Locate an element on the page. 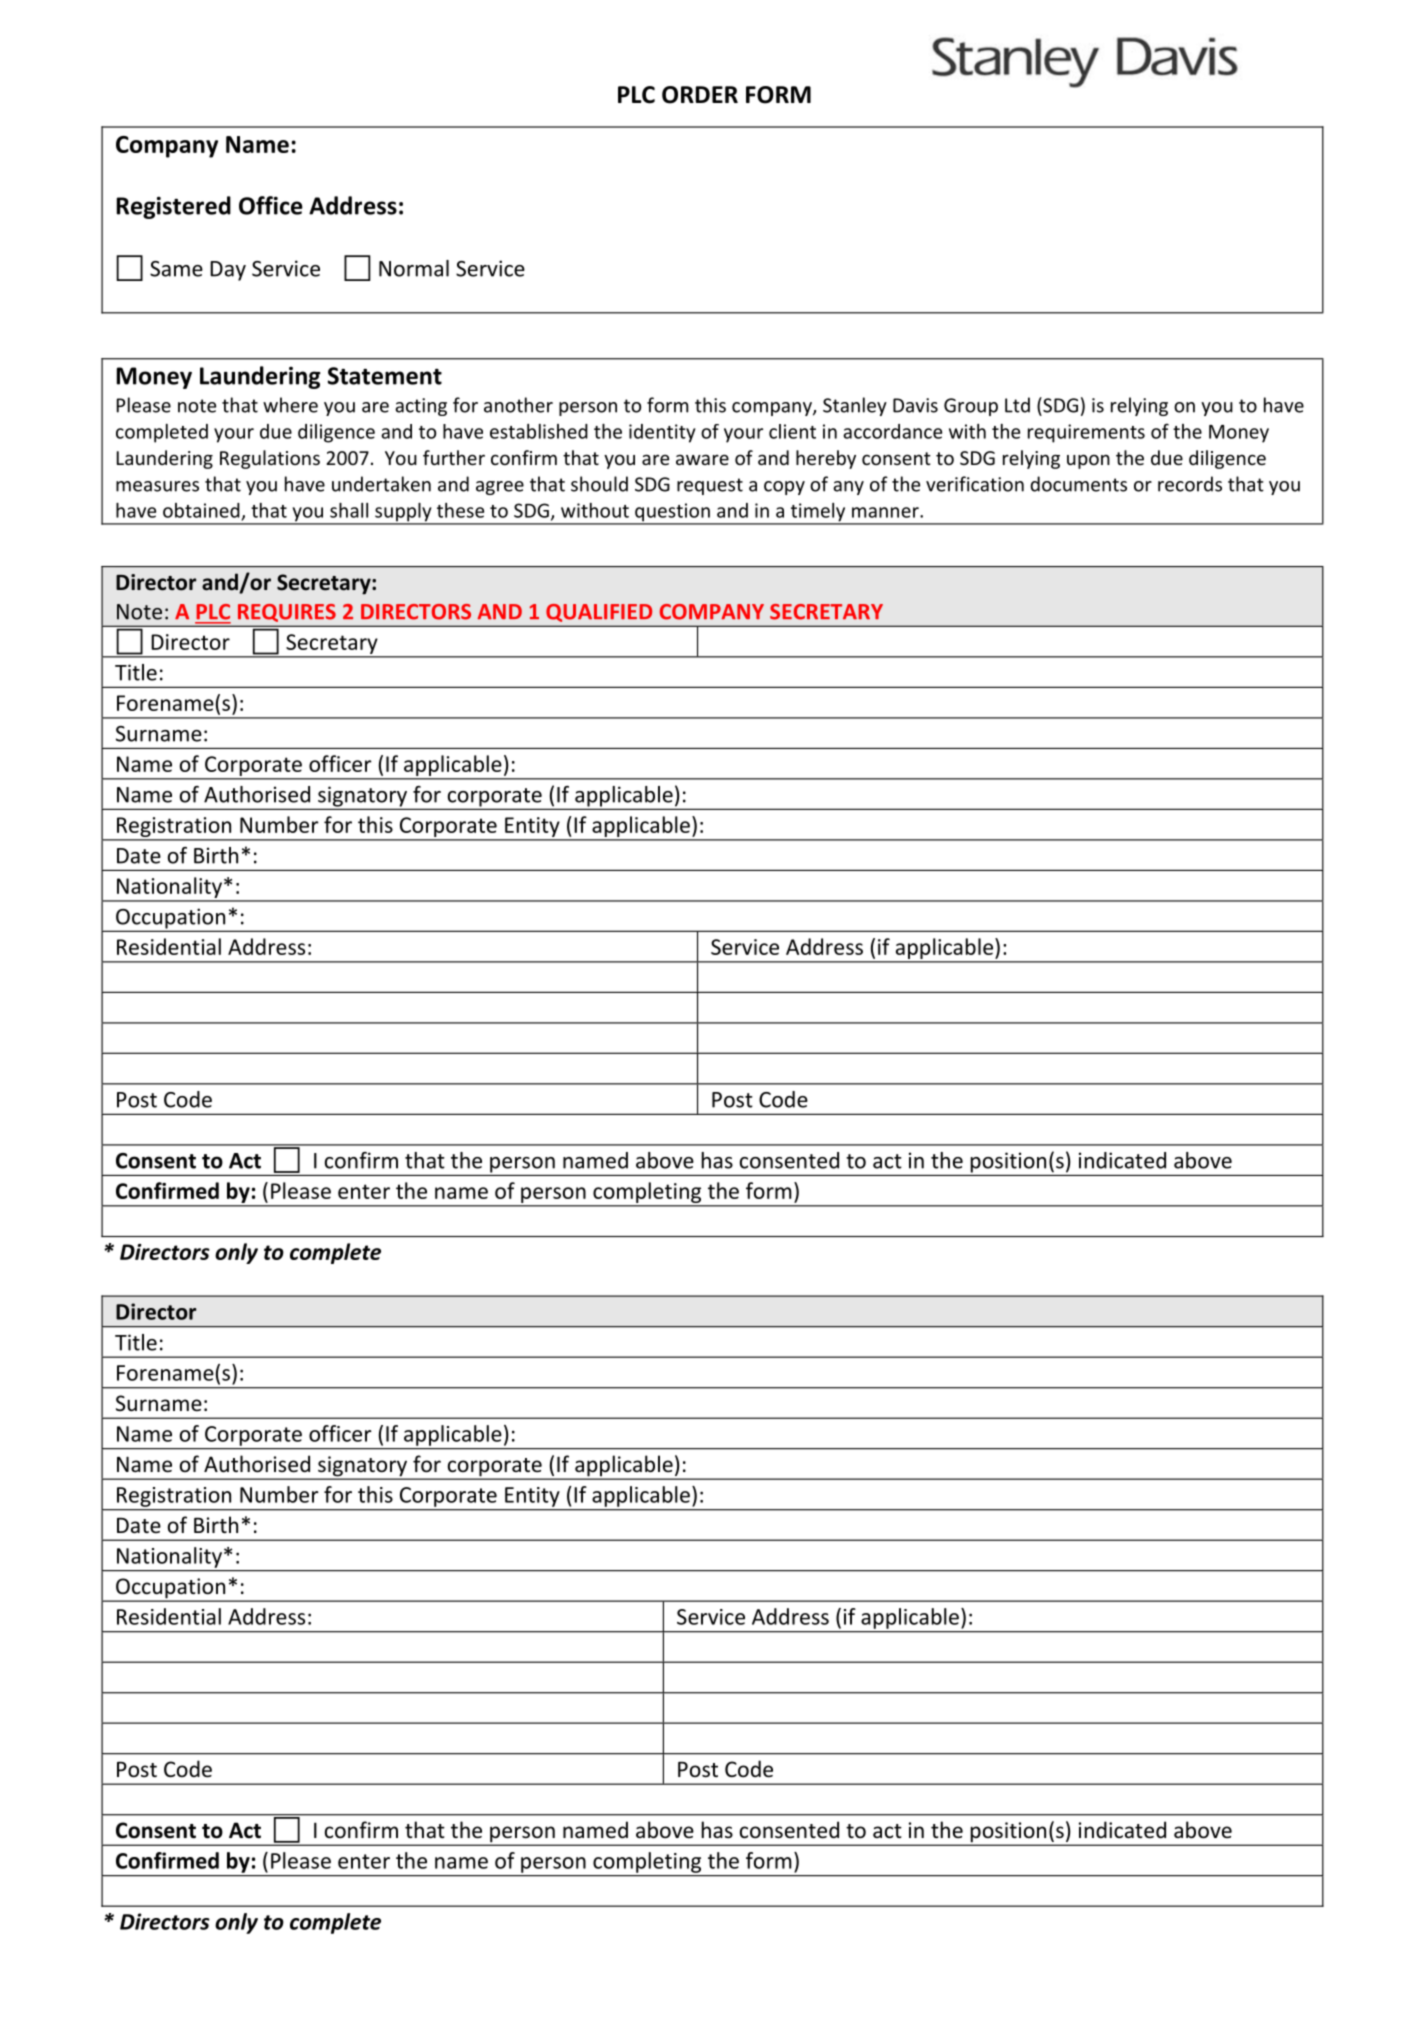 The image size is (1428, 2021). Normal is located at coordinates (414, 268).
